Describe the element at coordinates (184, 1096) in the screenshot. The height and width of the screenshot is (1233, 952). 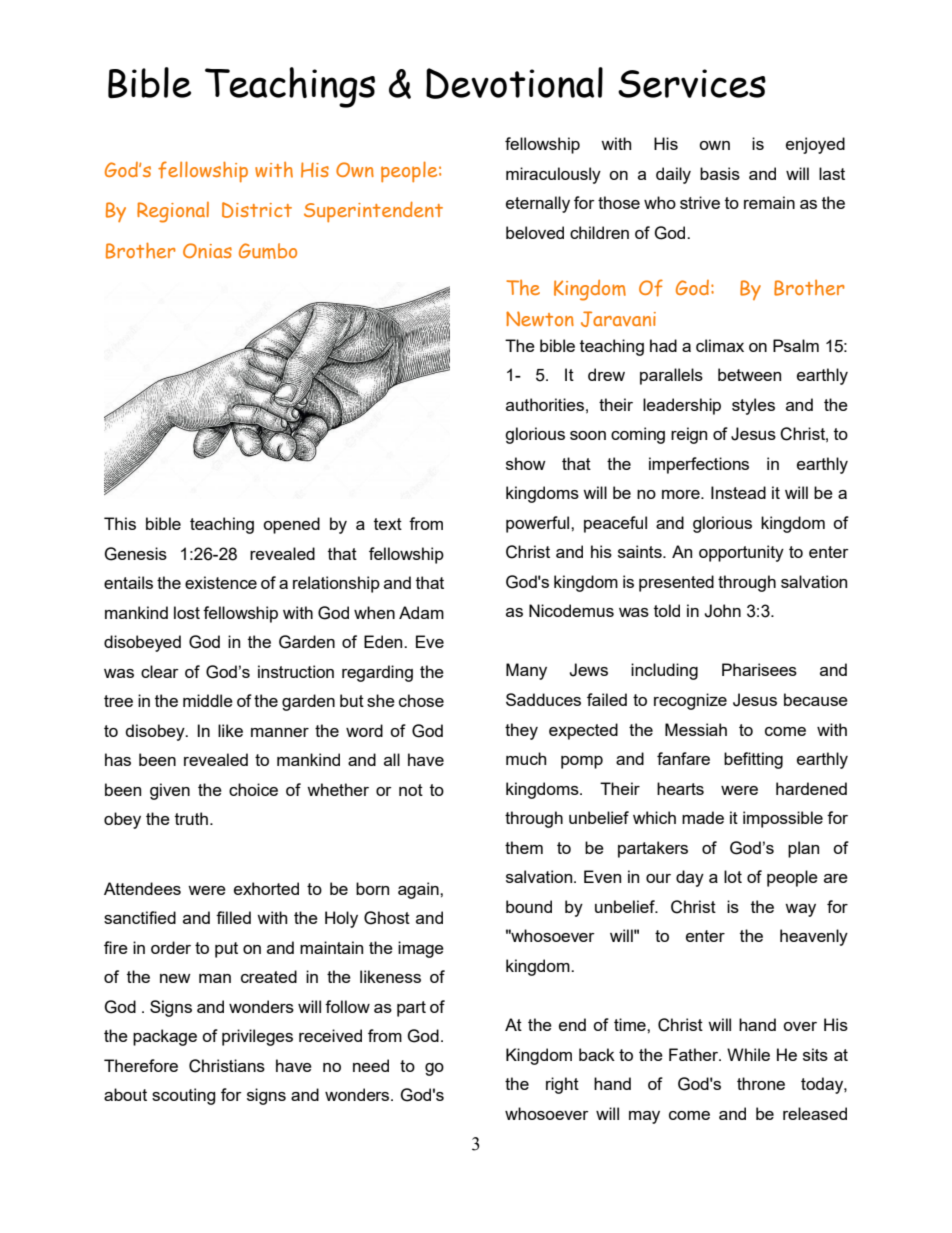
I see `scouting` at that location.
